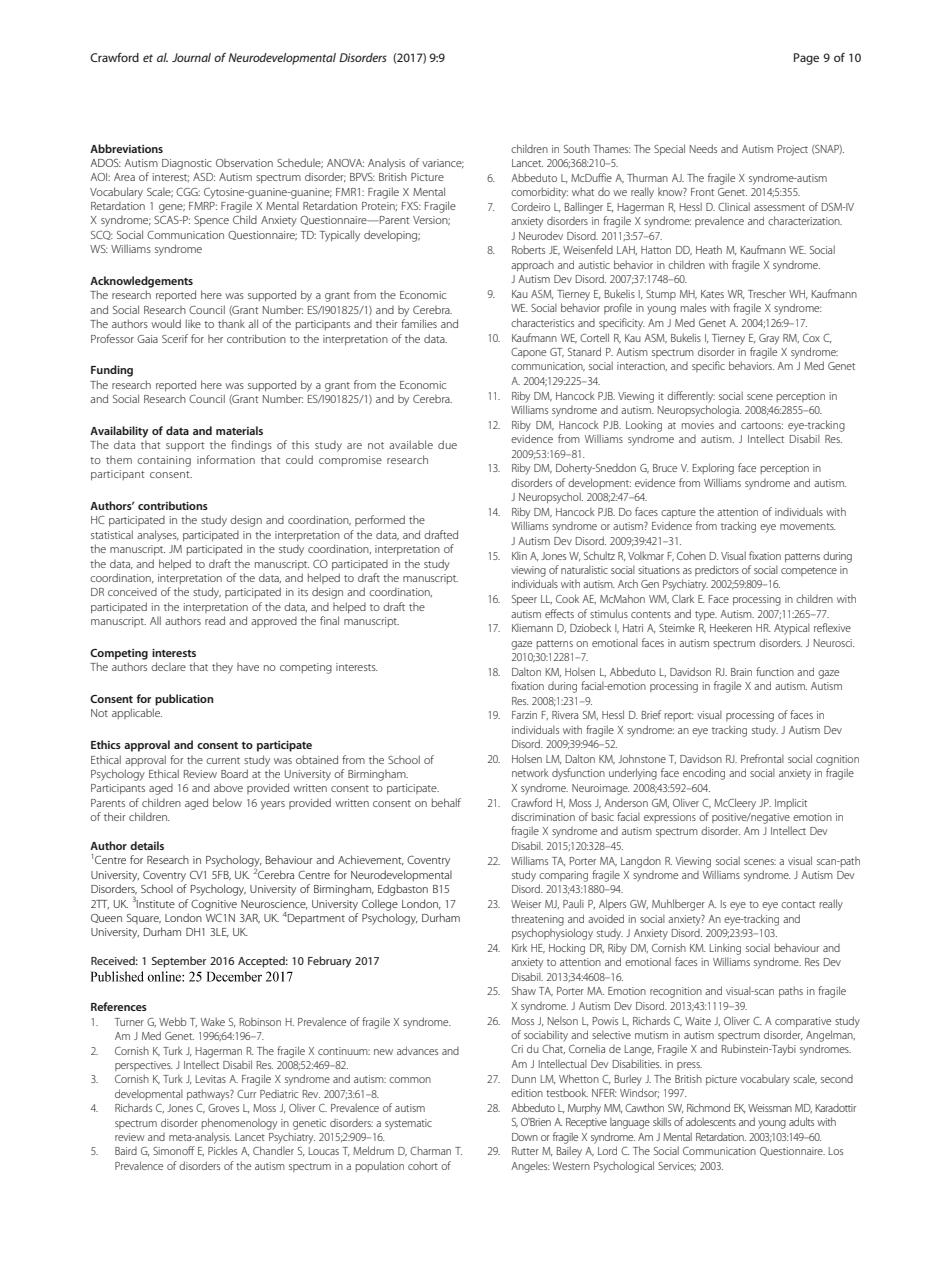  What do you see at coordinates (706, 616) in the screenshot?
I see `type` at bounding box center [706, 616].
